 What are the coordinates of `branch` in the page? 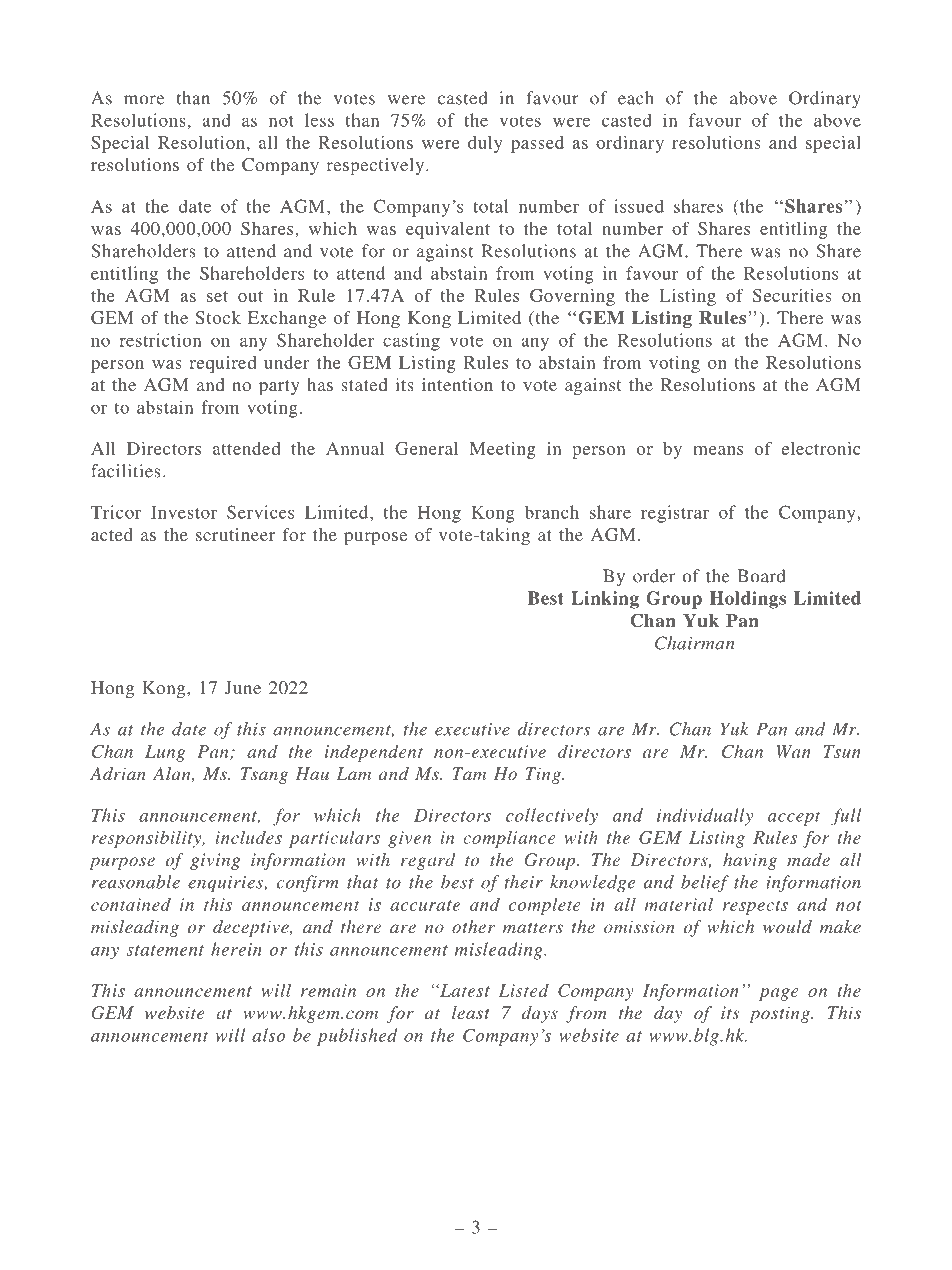 It's located at (552, 512).
